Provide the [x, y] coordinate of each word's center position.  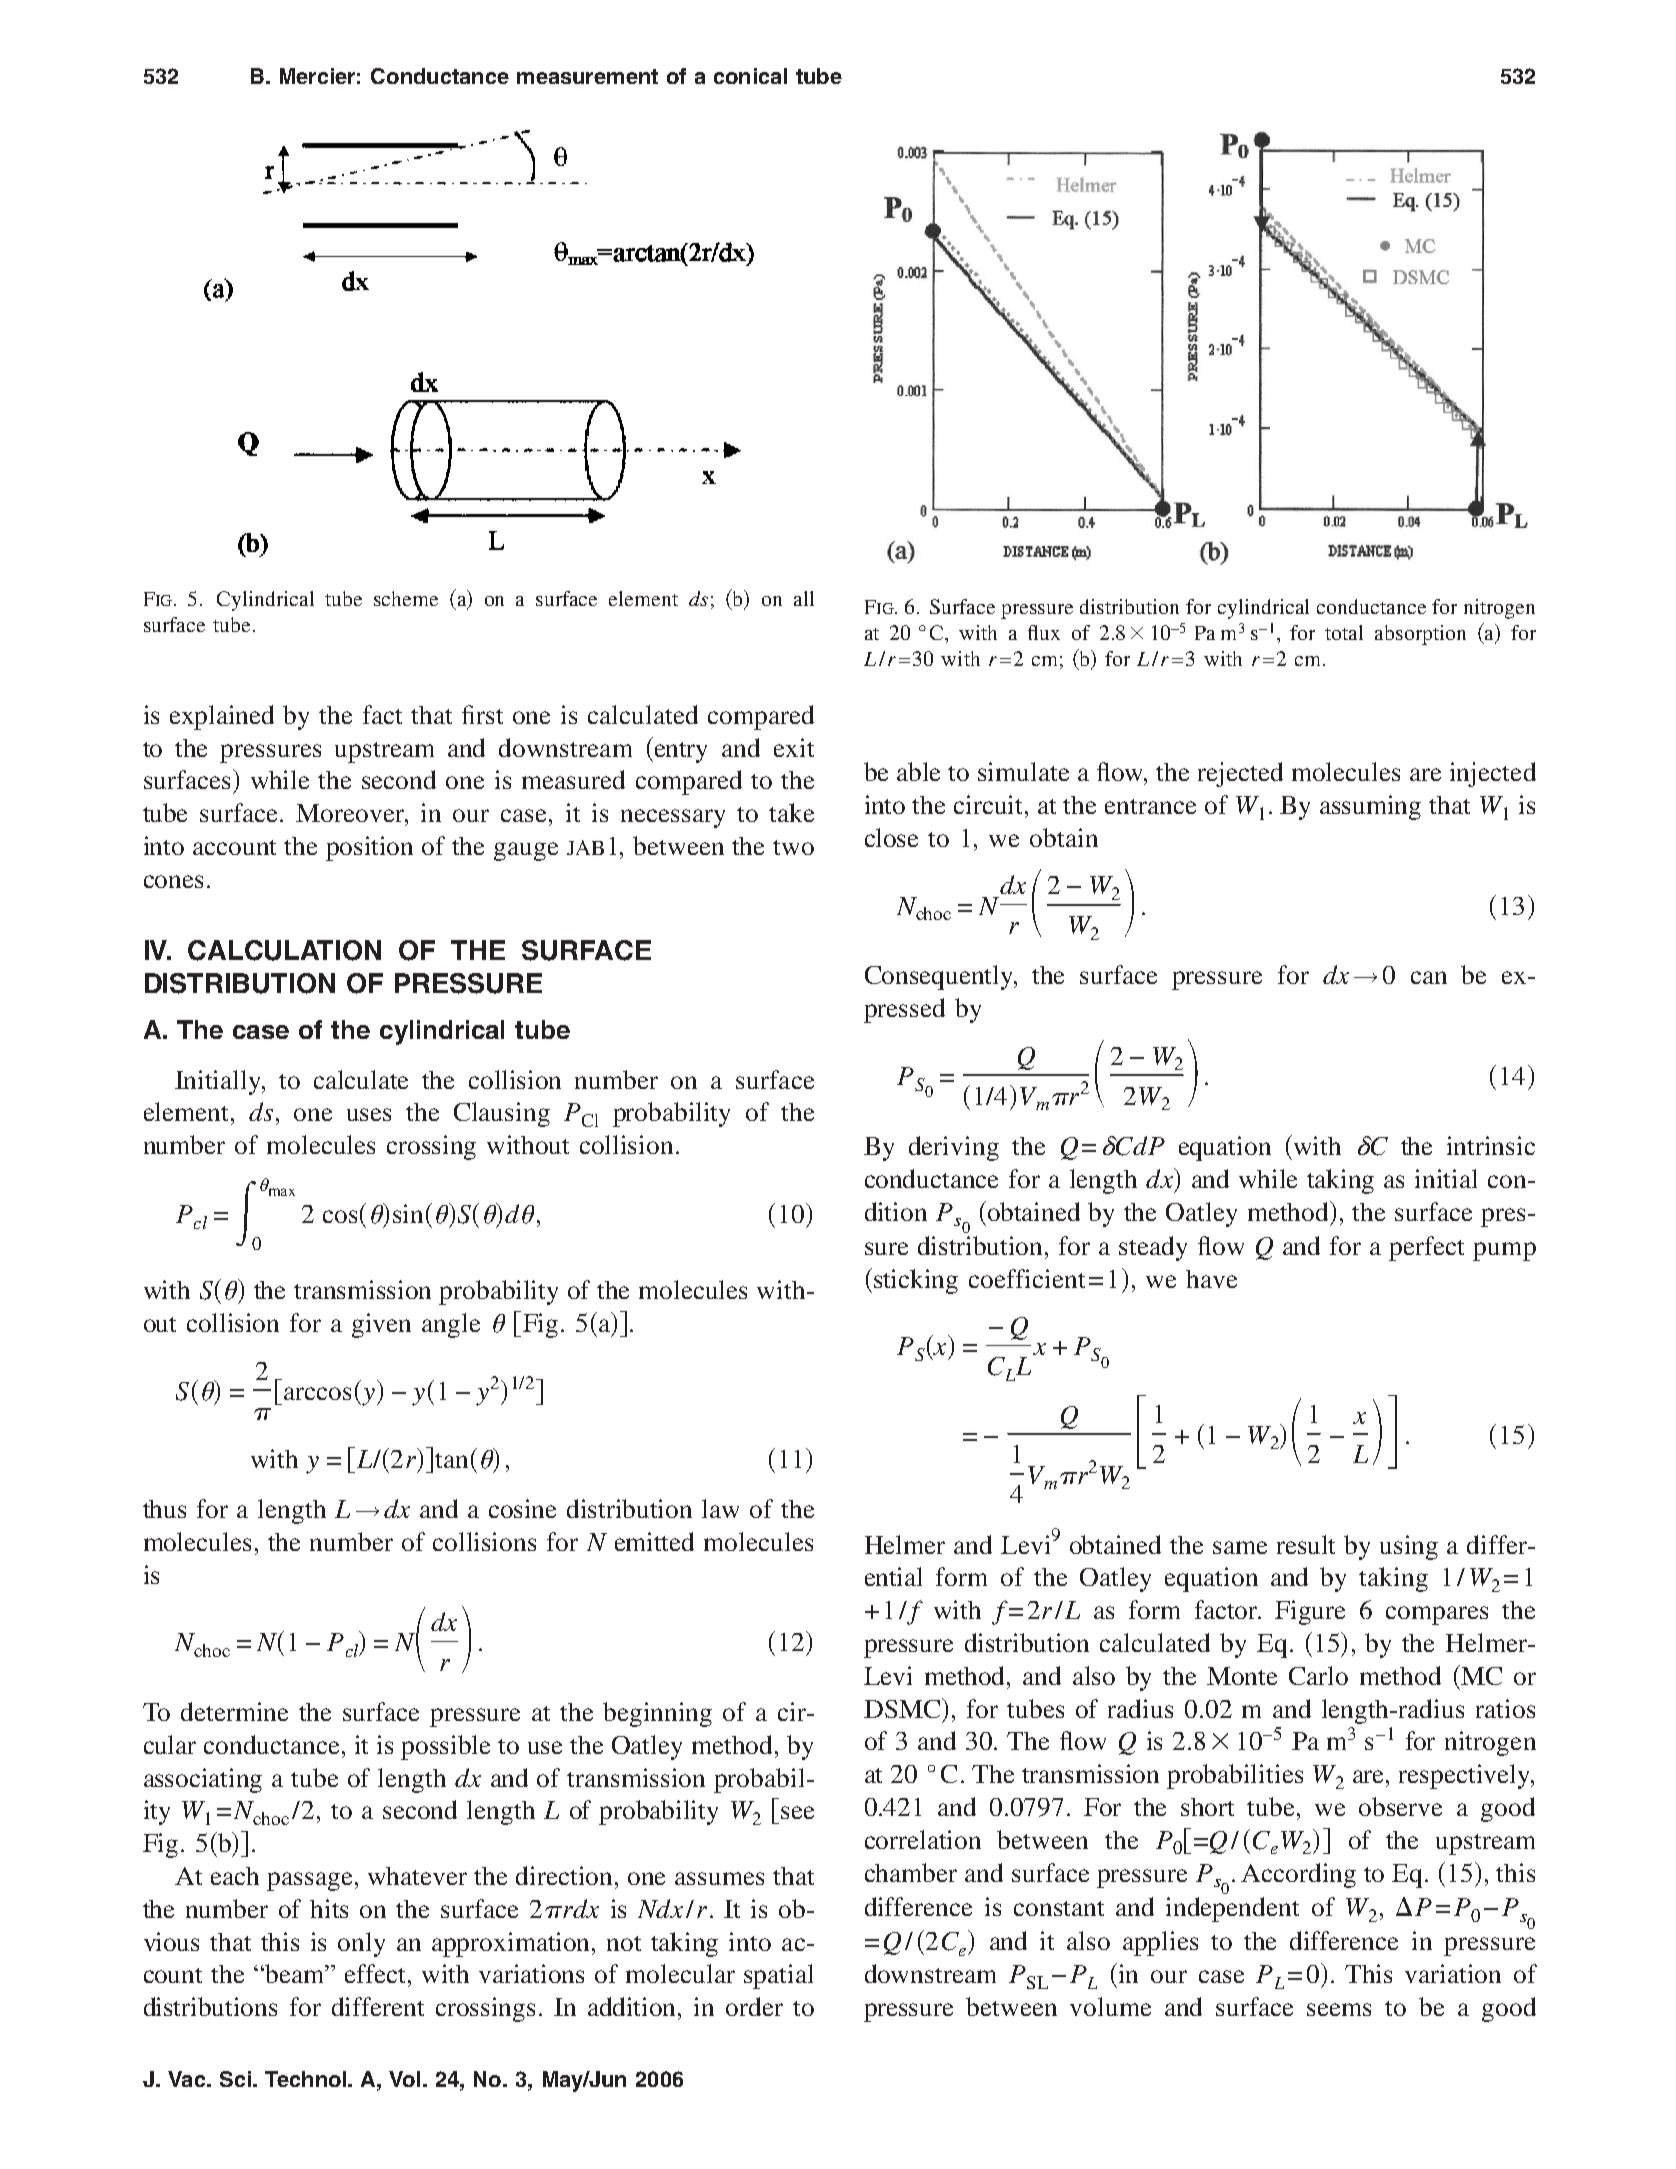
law [720, 1508]
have [1211, 1279]
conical [750, 76]
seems [1339, 2009]
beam [295, 1973]
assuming [1370, 807]
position [369, 848]
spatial [778, 1976]
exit [794, 747]
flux [1044, 632]
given [381, 1325]
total [1344, 632]
